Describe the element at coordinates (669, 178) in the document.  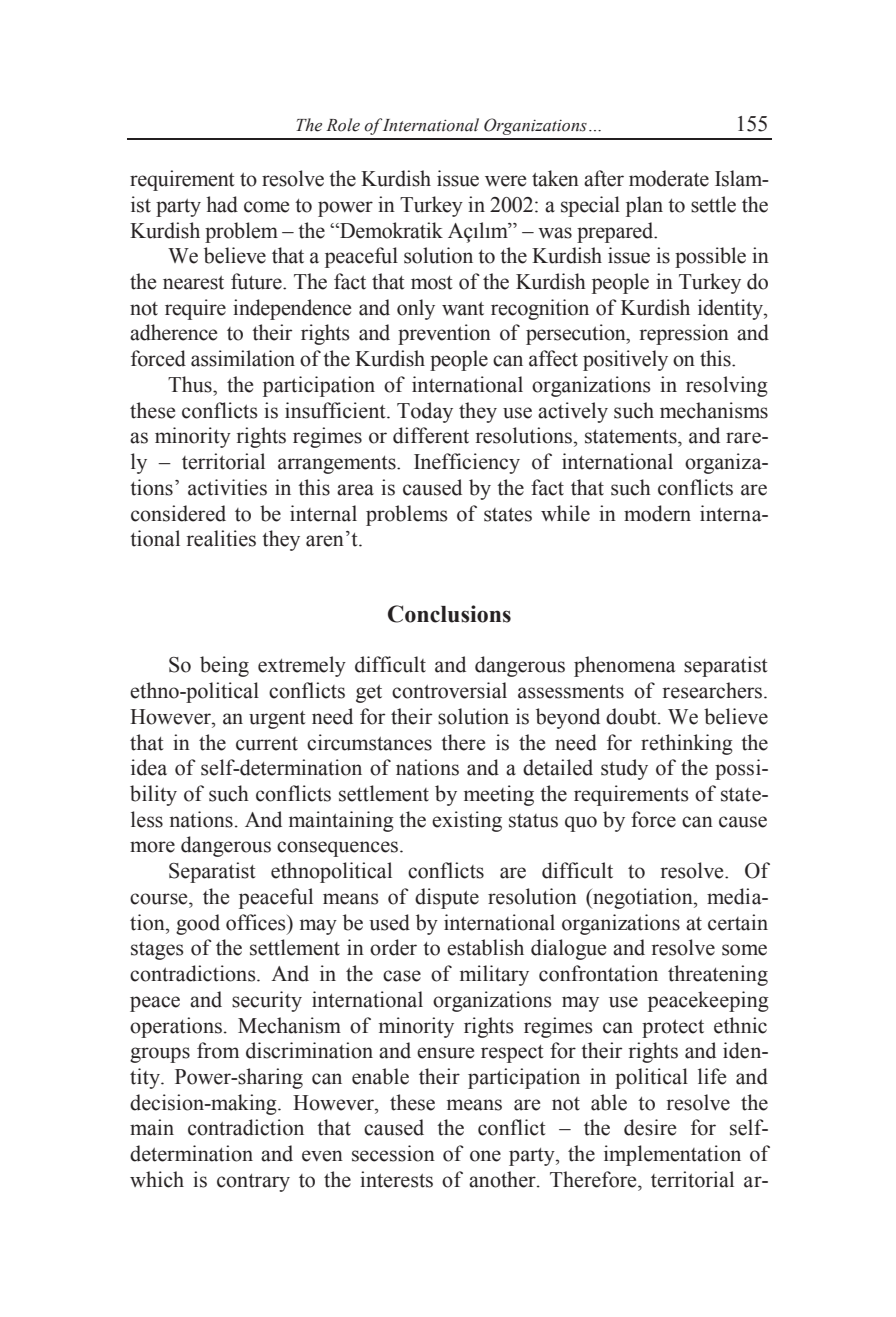
I see `moderate` at that location.
